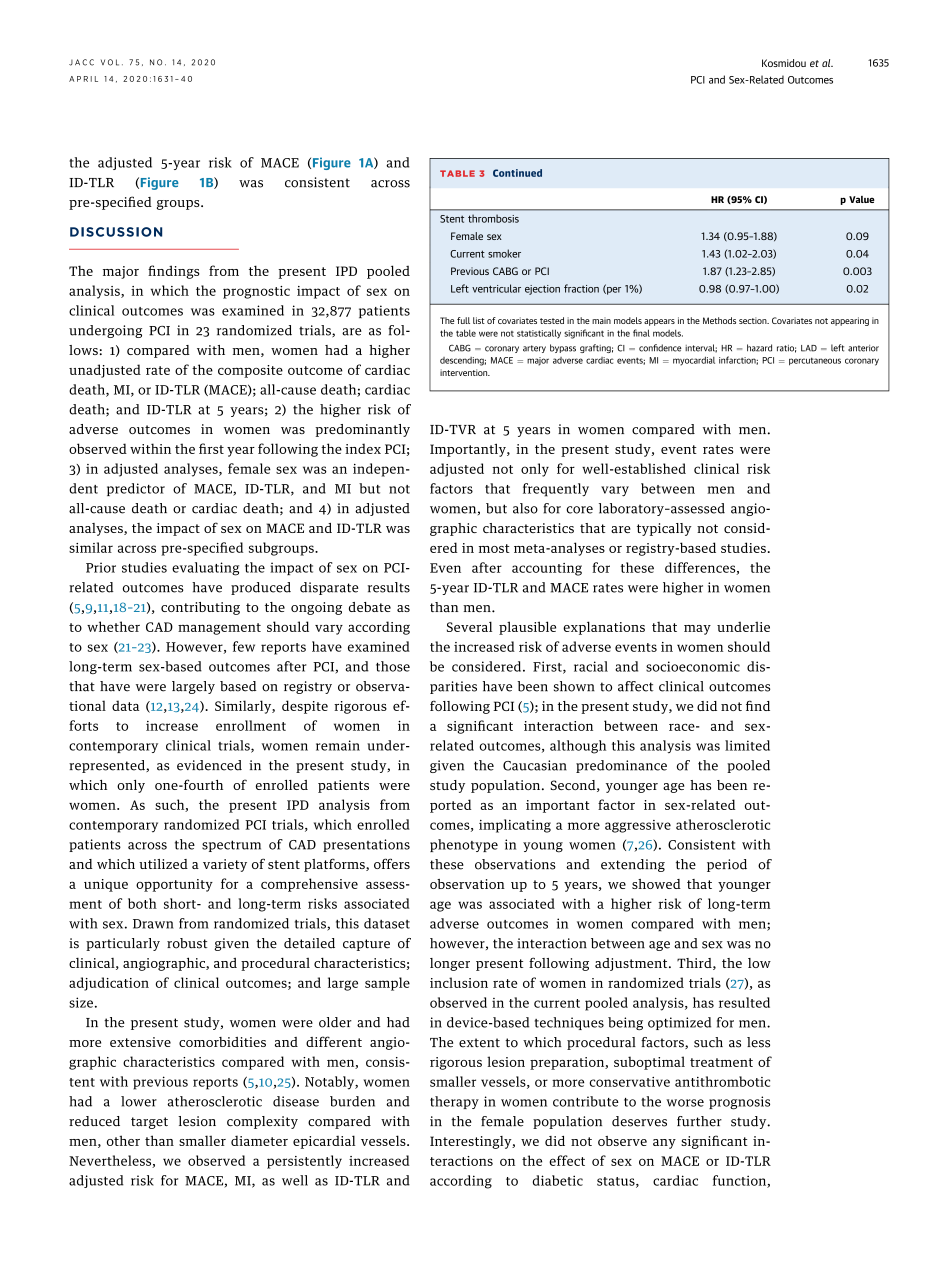 The image size is (952, 1280). What do you see at coordinates (525, 508) in the screenshot?
I see `also` at bounding box center [525, 508].
